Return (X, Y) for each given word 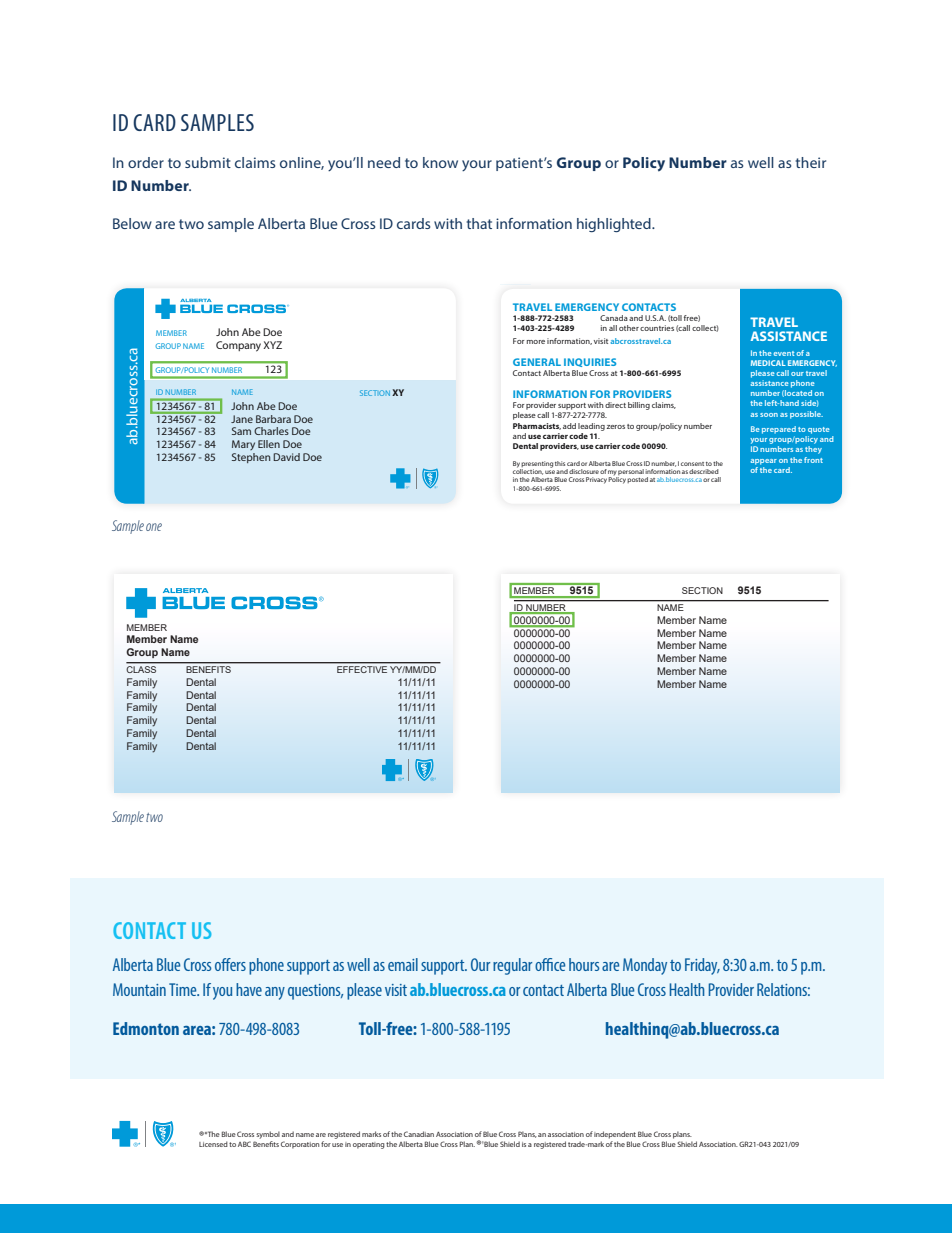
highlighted (615, 225)
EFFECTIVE (362, 669)
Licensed (213, 1144)
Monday (645, 966)
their (811, 162)
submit (208, 162)
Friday (702, 966)
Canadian (419, 1134)
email (403, 964)
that (479, 223)
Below (132, 223)
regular (512, 966)
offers (230, 964)
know (440, 162)
